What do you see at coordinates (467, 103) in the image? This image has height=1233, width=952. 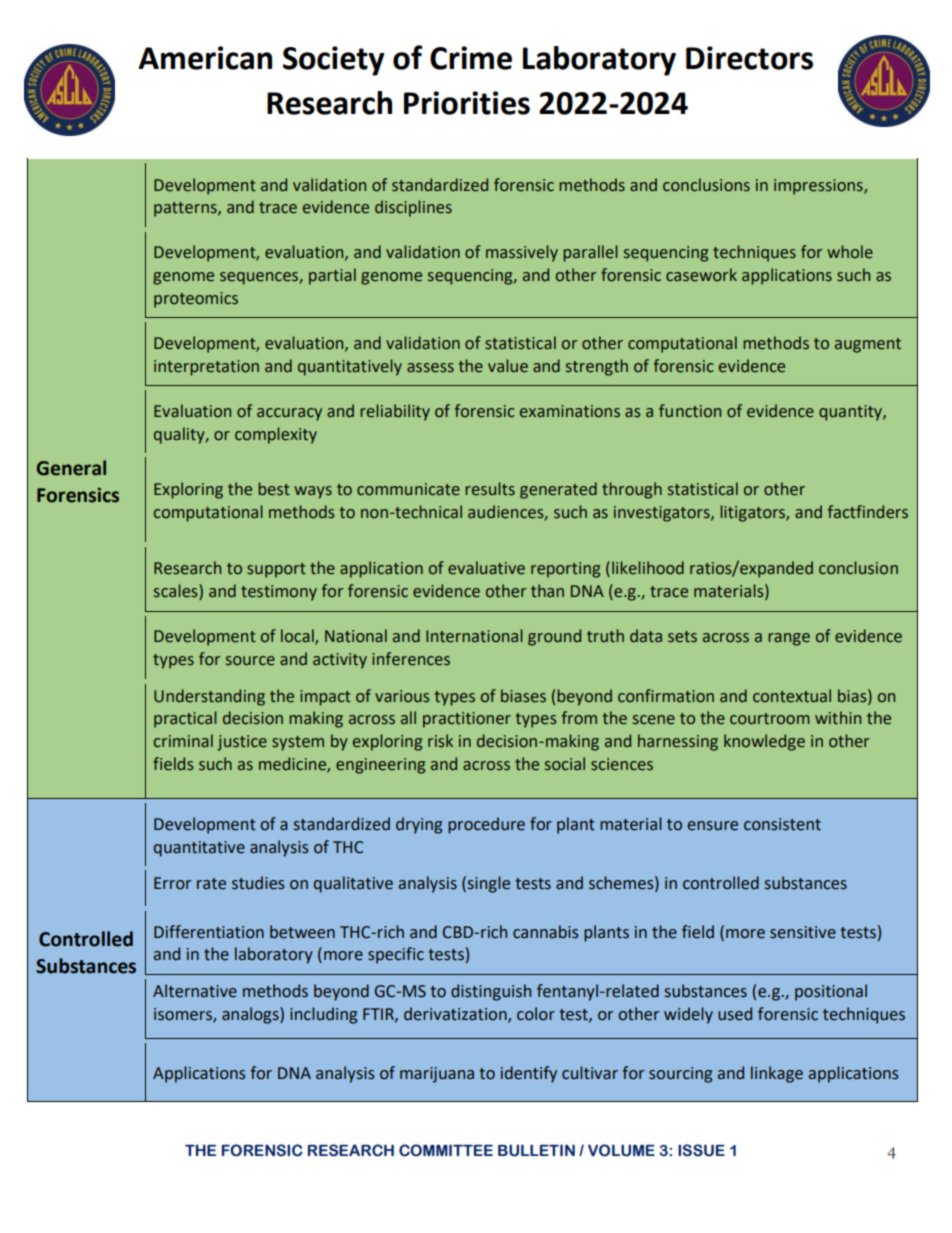 I see `Priorities` at bounding box center [467, 103].
